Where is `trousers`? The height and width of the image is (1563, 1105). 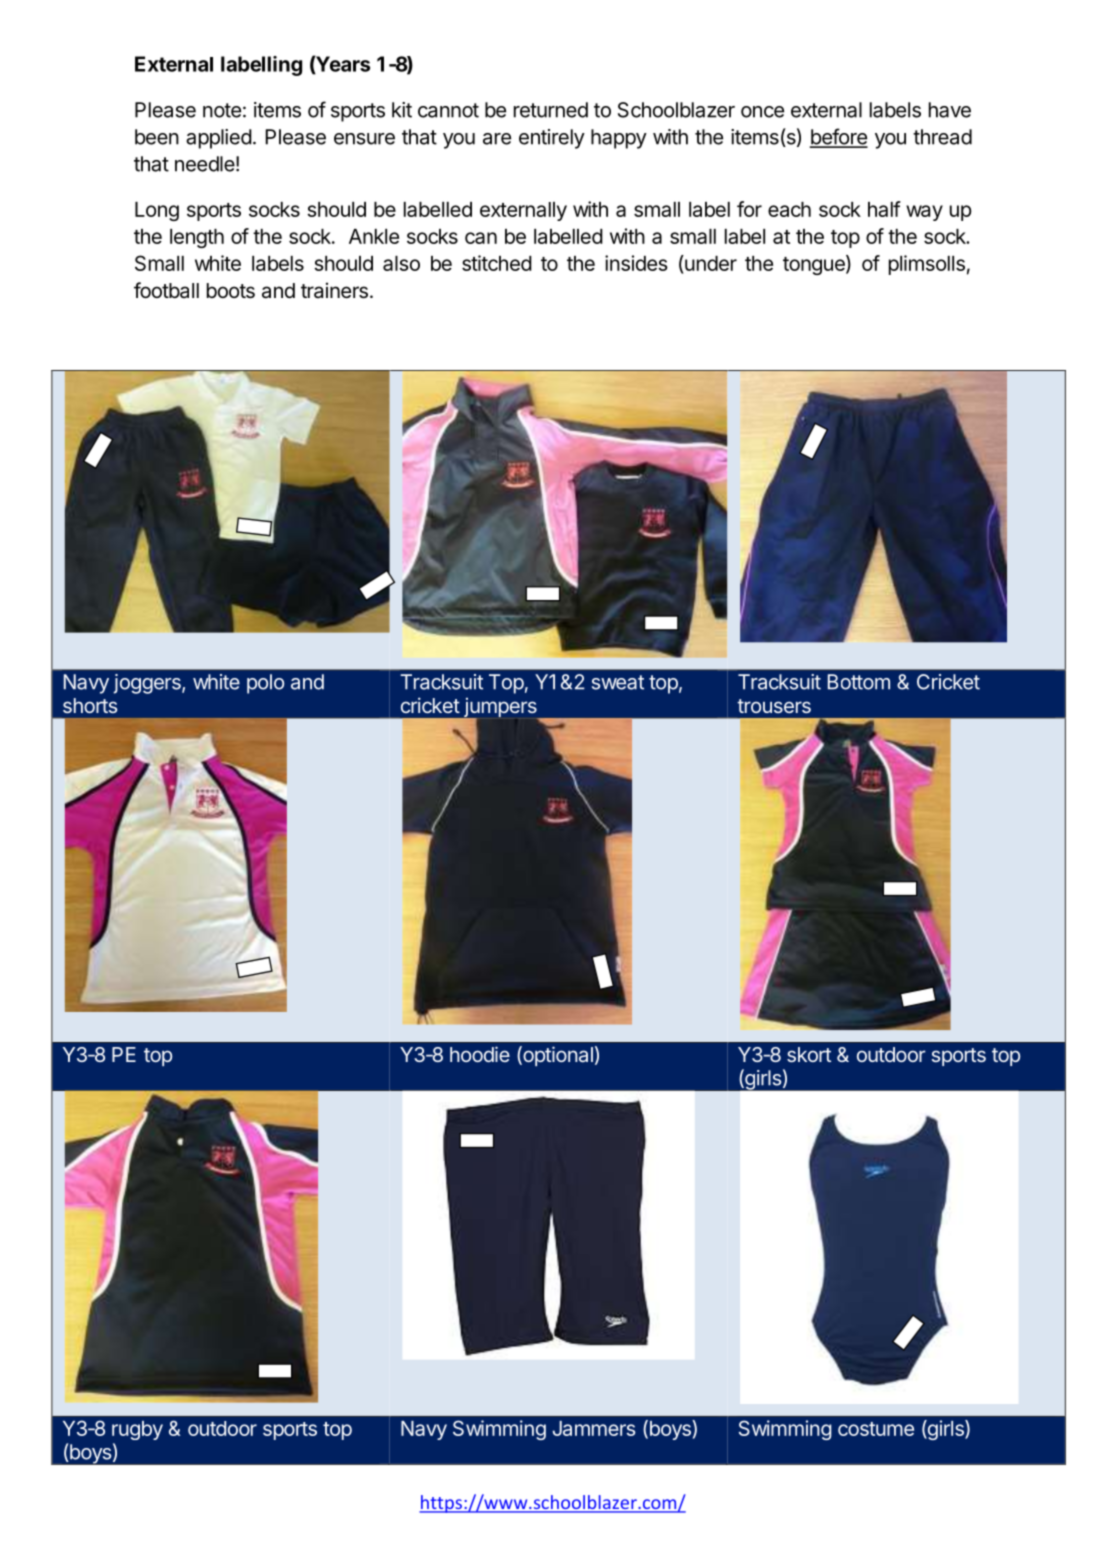 trousers is located at coordinates (774, 706).
